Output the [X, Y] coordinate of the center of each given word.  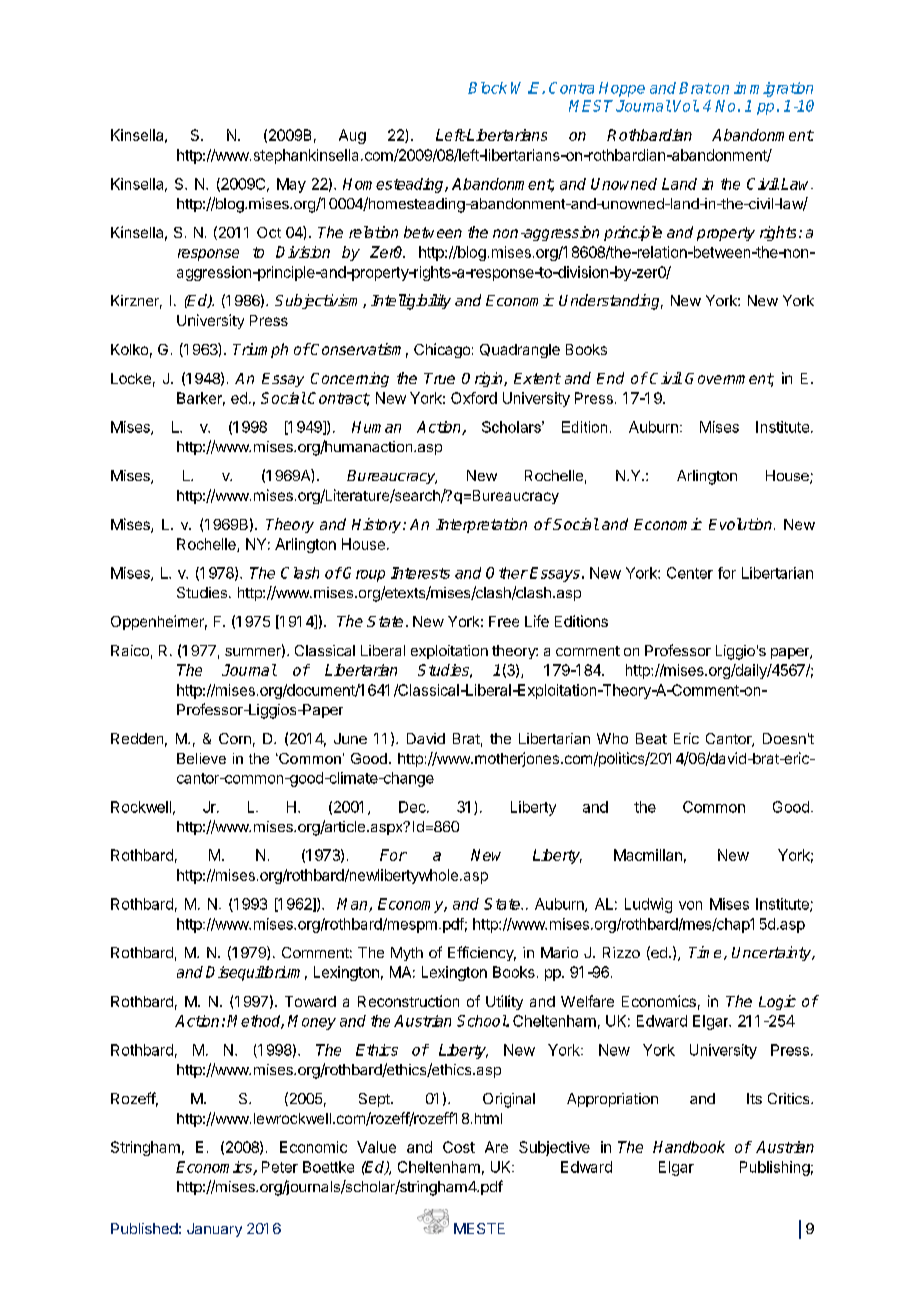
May [291, 185]
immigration [773, 89]
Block [487, 88]
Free [504, 621]
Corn [235, 738]
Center [690, 573]
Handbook [689, 1147]
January [214, 1230]
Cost [459, 1147]
